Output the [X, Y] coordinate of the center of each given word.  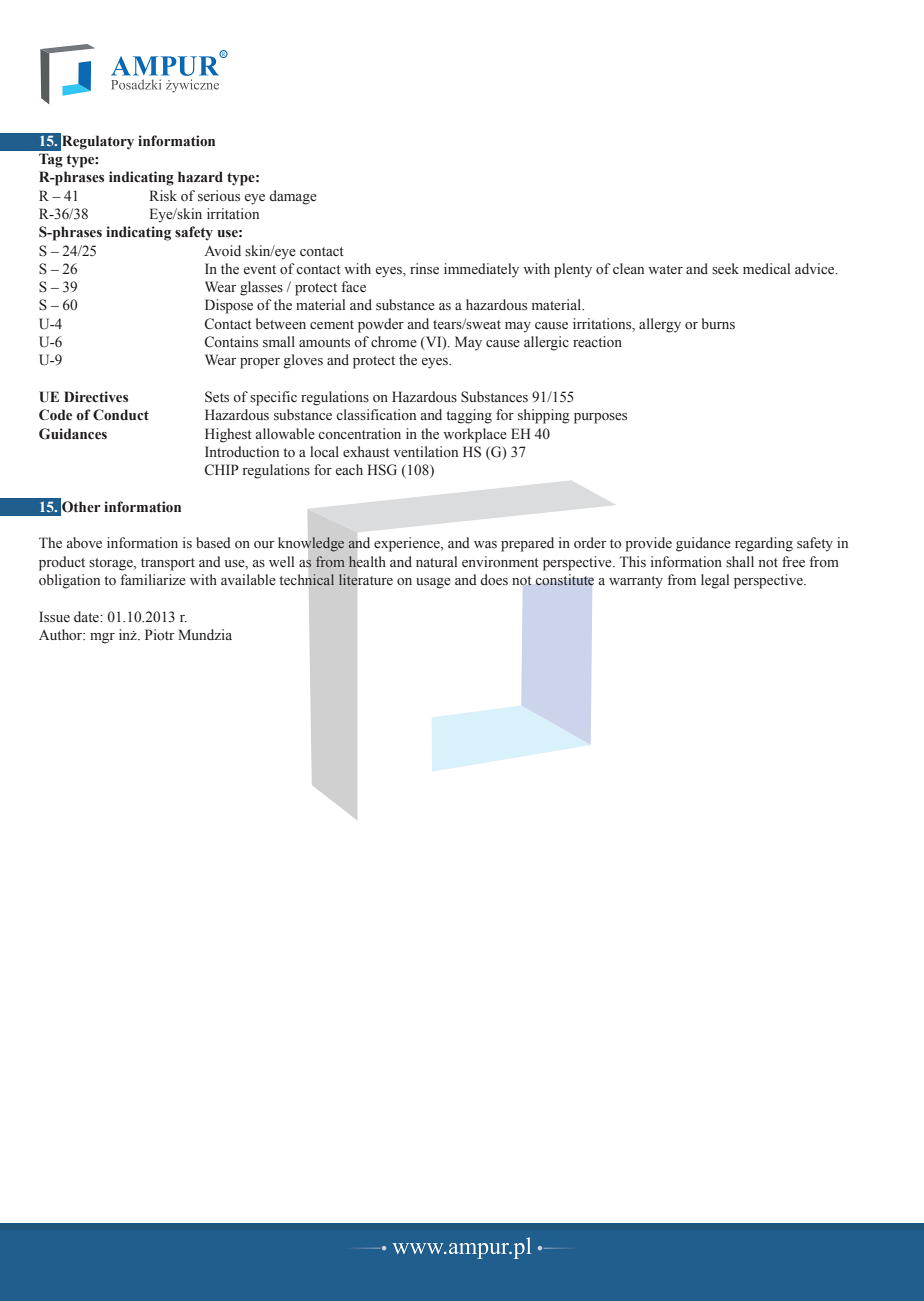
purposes [600, 418]
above [84, 543]
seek [725, 268]
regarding [764, 544]
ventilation [425, 452]
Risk [163, 196]
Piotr [159, 635]
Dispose [229, 306]
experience [408, 544]
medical [766, 268]
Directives [96, 397]
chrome [394, 342]
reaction [597, 342]
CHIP [222, 470]
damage [293, 197]
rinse [424, 269]
